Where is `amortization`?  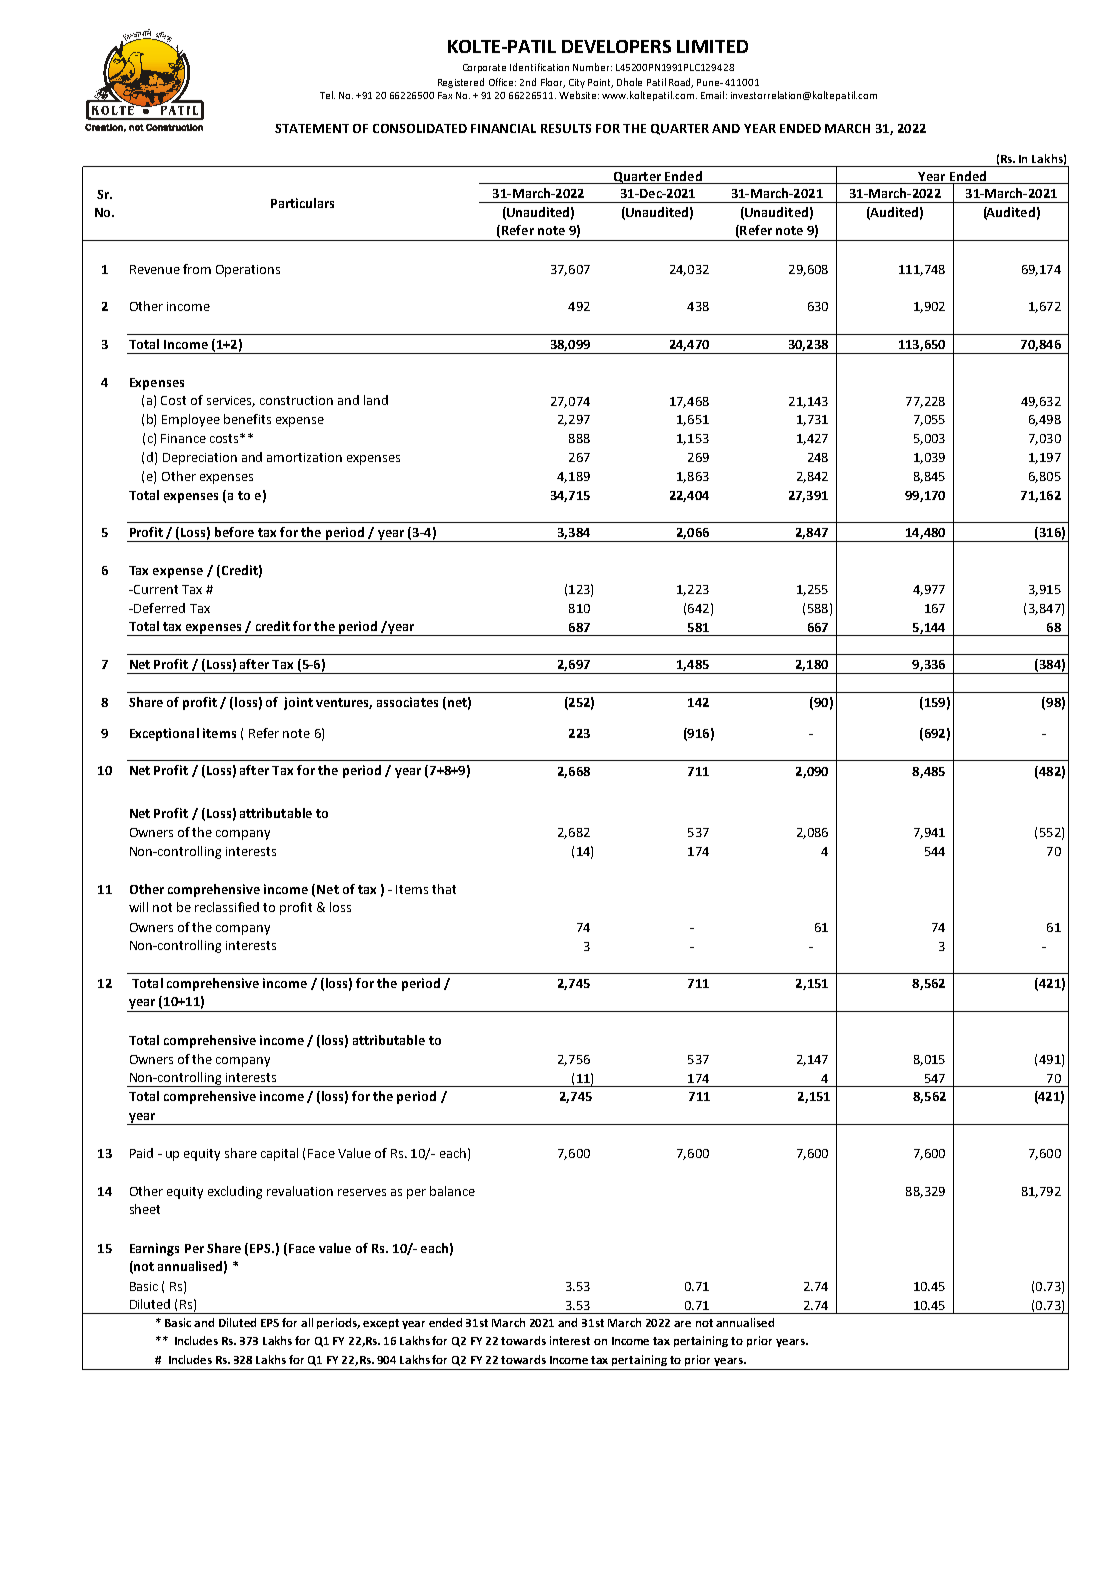 amortization is located at coordinates (304, 457).
